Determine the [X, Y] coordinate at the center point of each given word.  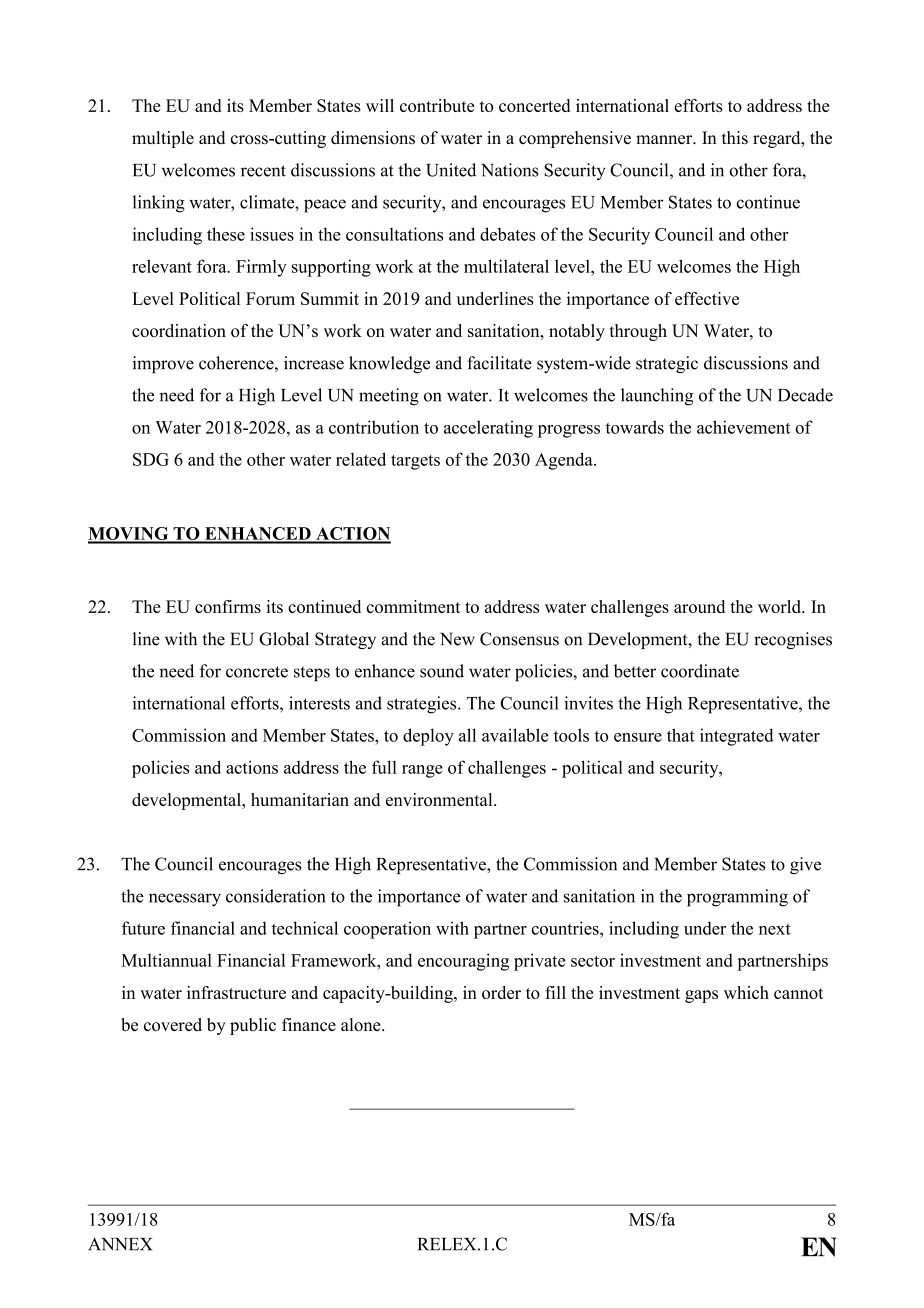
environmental [440, 799]
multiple [163, 139]
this [735, 137]
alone [362, 1024]
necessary [185, 900]
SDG [151, 459]
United [451, 170]
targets [415, 462]
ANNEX [120, 1244]
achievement [743, 427]
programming [737, 898]
